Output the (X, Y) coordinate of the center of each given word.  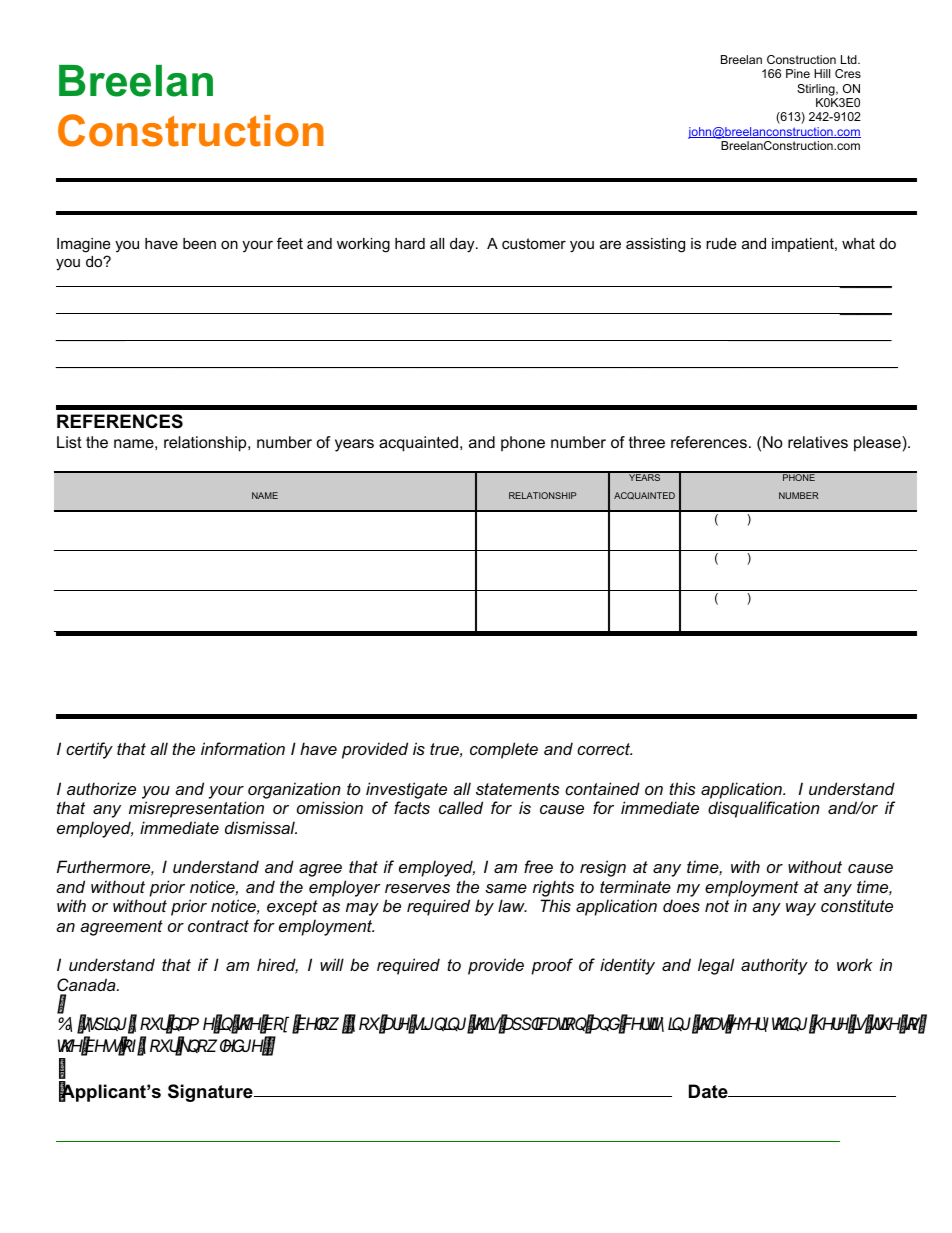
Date (709, 1091)
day (463, 245)
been (199, 243)
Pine (798, 73)
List (69, 442)
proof (552, 966)
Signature (211, 1093)
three (647, 442)
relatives (818, 442)
